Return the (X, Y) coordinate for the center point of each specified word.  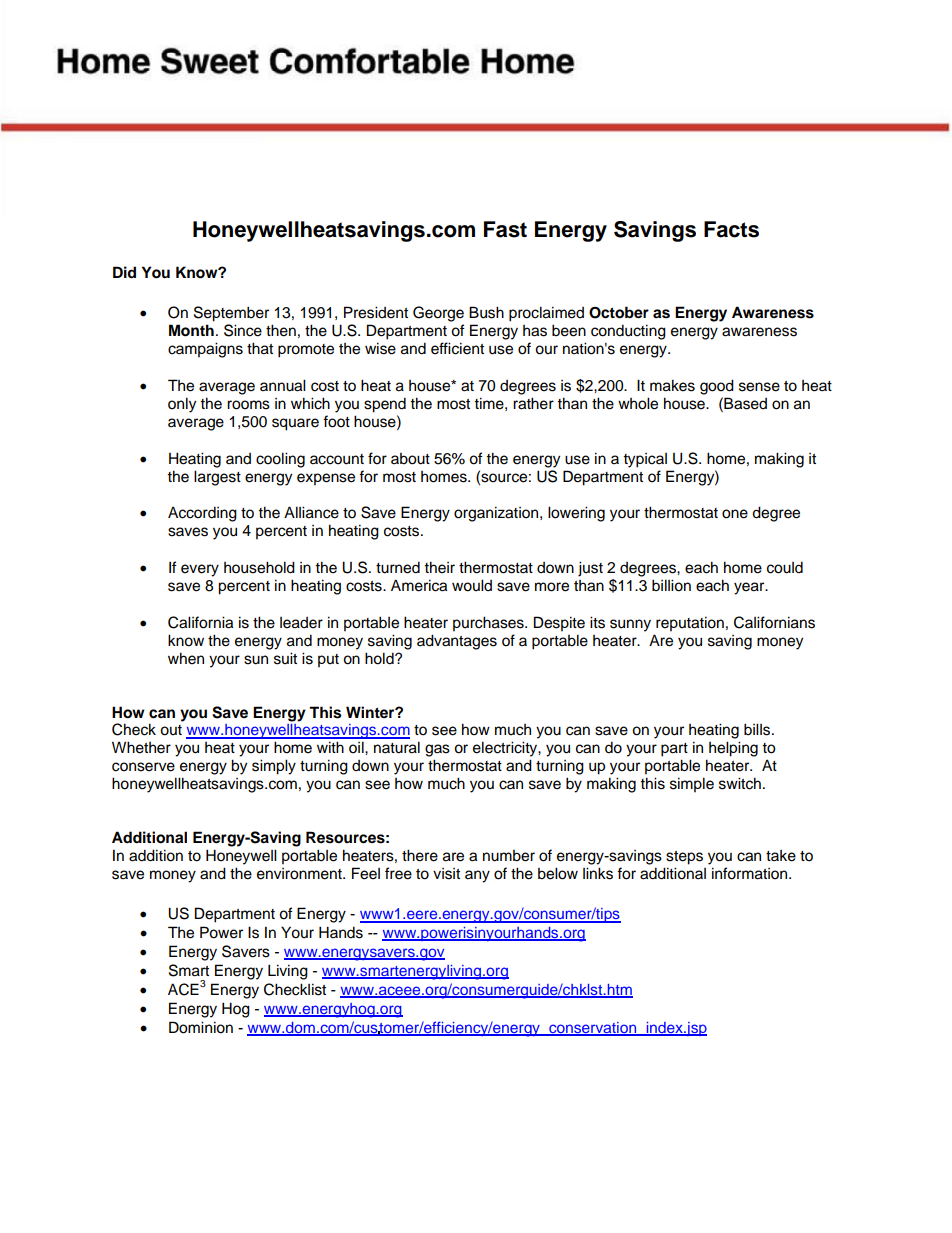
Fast (505, 229)
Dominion (201, 1027)
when (186, 658)
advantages (457, 642)
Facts (731, 229)
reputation (690, 624)
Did (124, 272)
